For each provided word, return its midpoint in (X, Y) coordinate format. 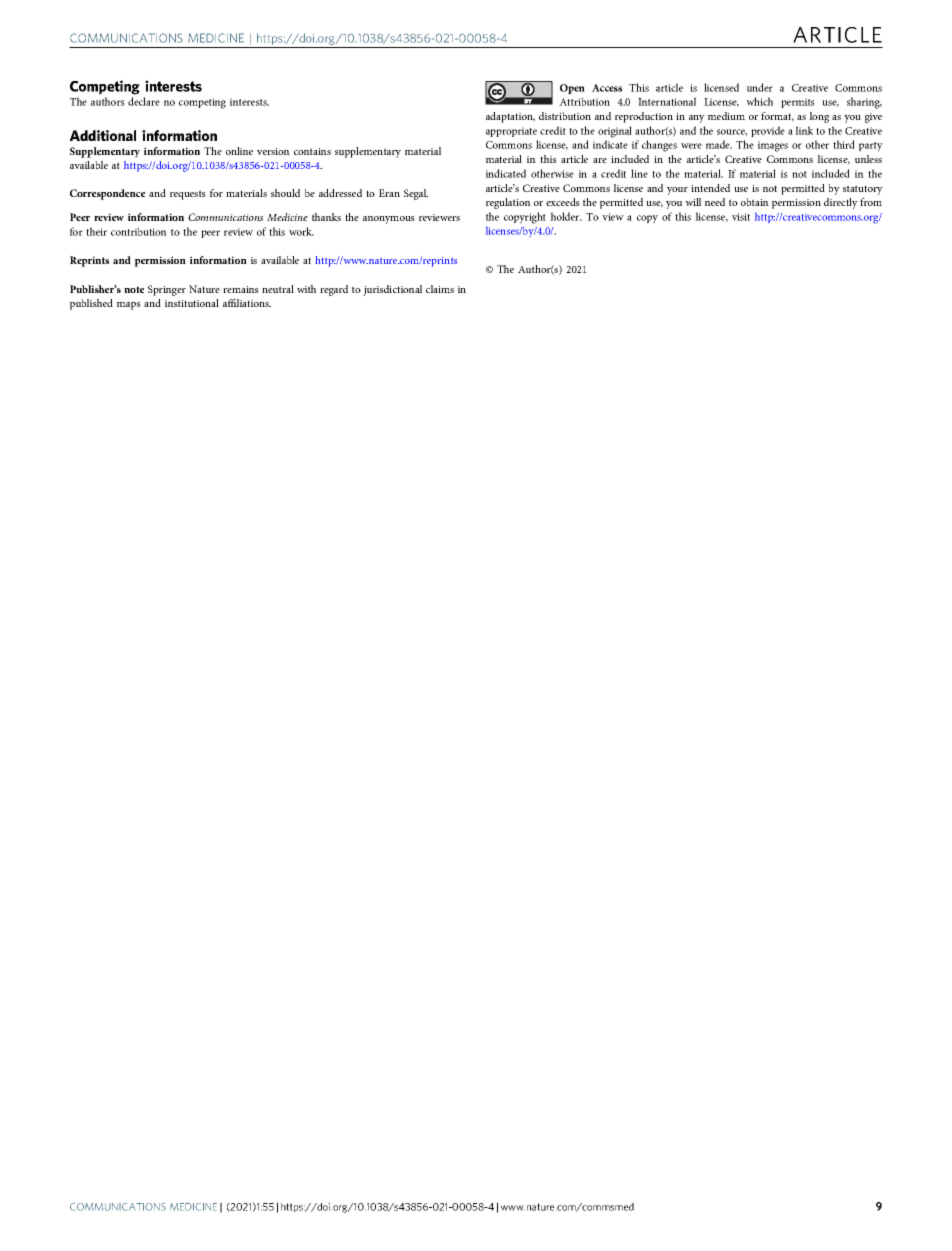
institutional (192, 303)
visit (741, 217)
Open (572, 89)
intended (710, 188)
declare (144, 101)
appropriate (511, 132)
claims (440, 289)
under (760, 87)
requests (188, 195)
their (96, 231)
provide (768, 131)
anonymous (389, 220)
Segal (416, 194)
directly (841, 203)
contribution (139, 231)
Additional (103, 135)
